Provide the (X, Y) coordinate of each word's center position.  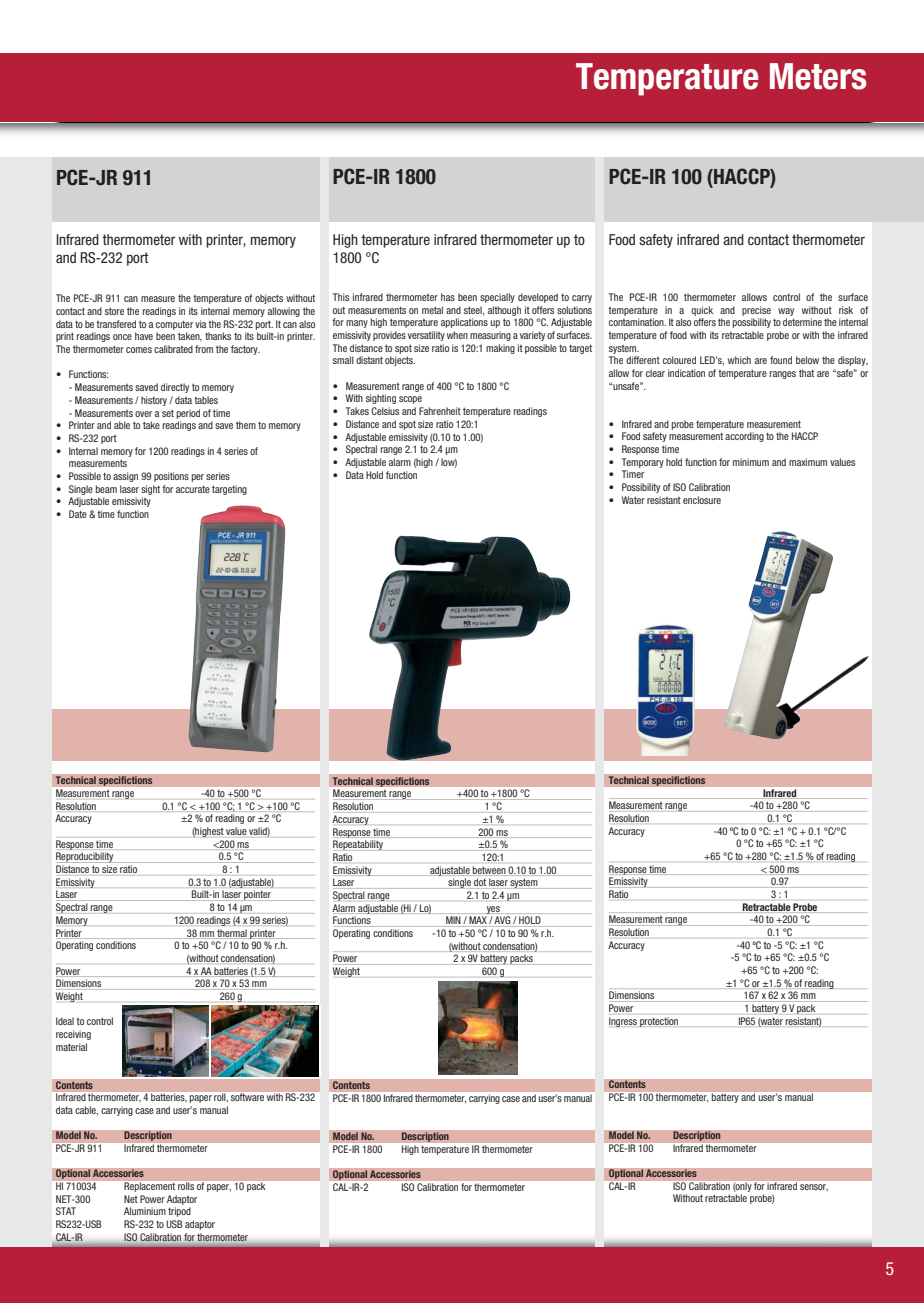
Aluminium (145, 1211)
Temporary (643, 463)
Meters (818, 76)
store (114, 311)
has (448, 297)
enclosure (702, 500)
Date (78, 514)
